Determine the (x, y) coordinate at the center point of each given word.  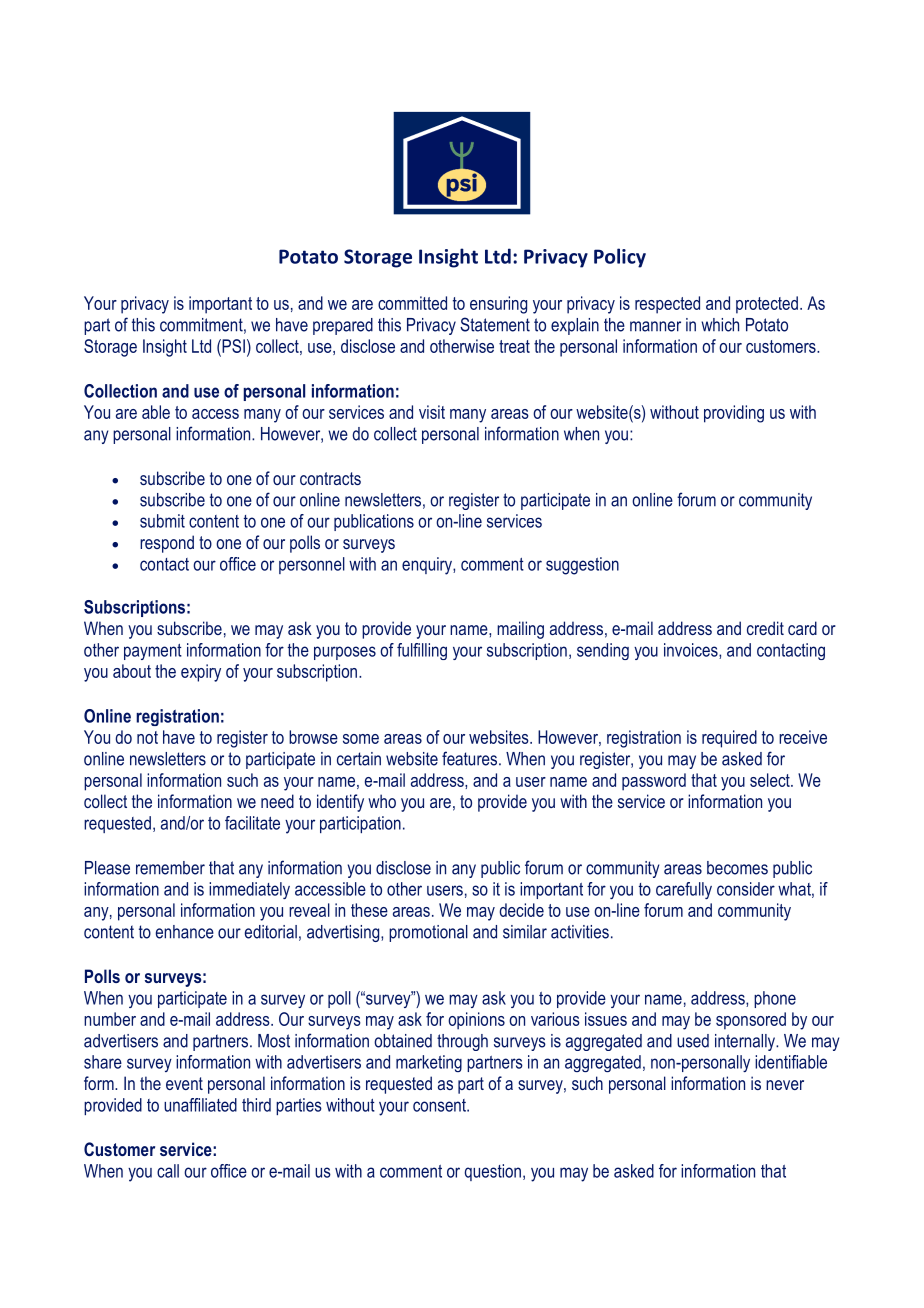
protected (767, 305)
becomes (737, 868)
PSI (232, 346)
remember (170, 868)
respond (167, 544)
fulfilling (422, 651)
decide (522, 910)
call (168, 1171)
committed (412, 303)
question (493, 1172)
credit (765, 628)
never (785, 1085)
